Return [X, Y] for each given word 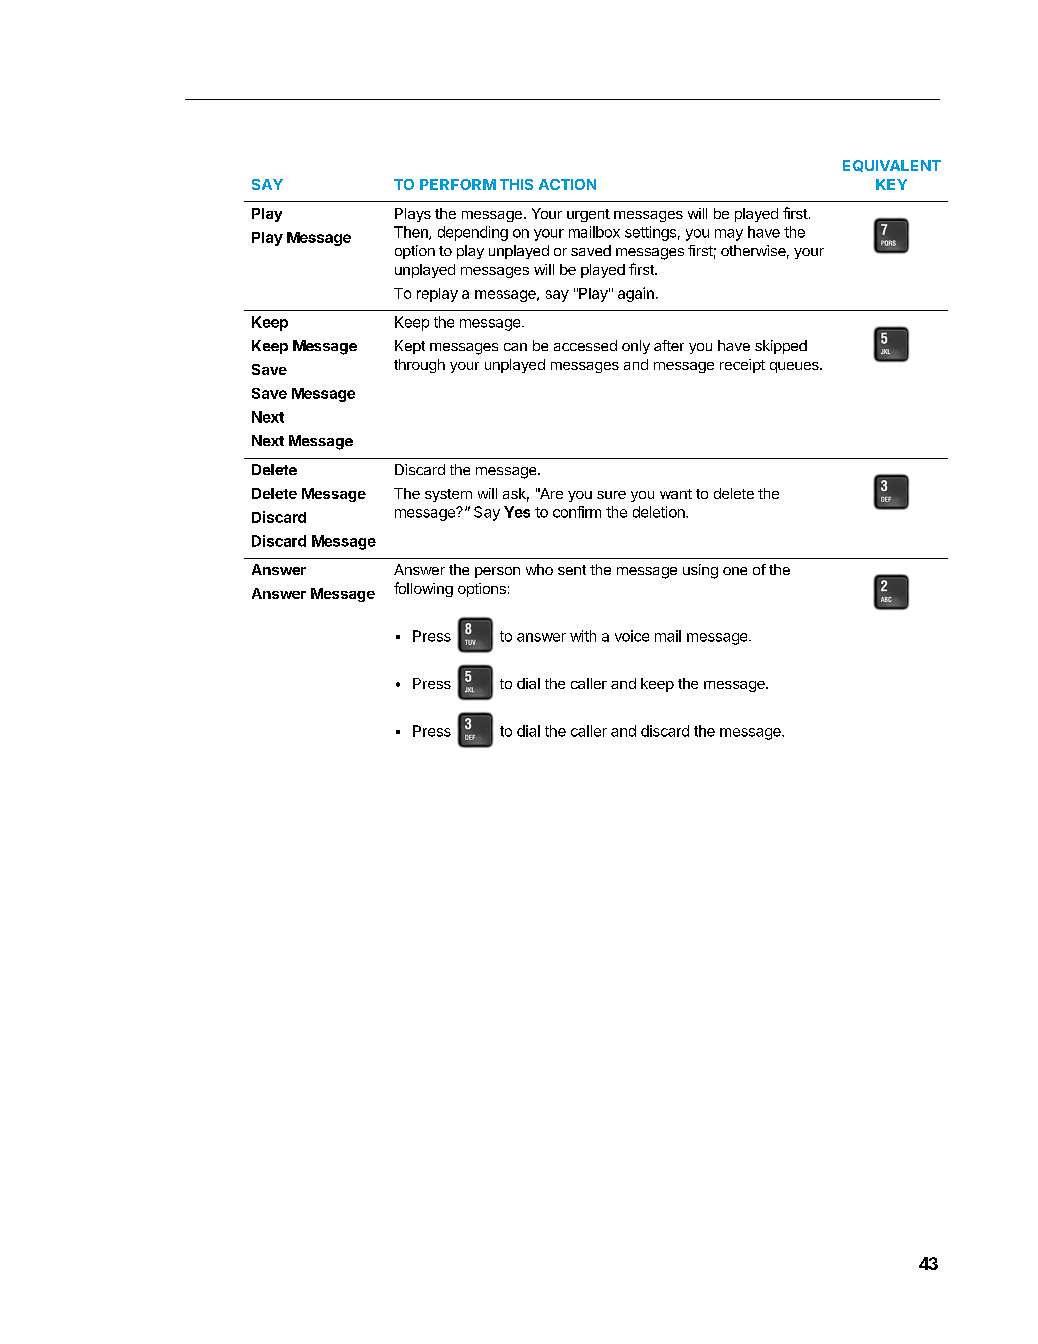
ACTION [567, 184]
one [735, 571]
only [636, 347]
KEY [891, 184]
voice [632, 636]
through [419, 366]
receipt [742, 366]
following [423, 589]
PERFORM [458, 184]
